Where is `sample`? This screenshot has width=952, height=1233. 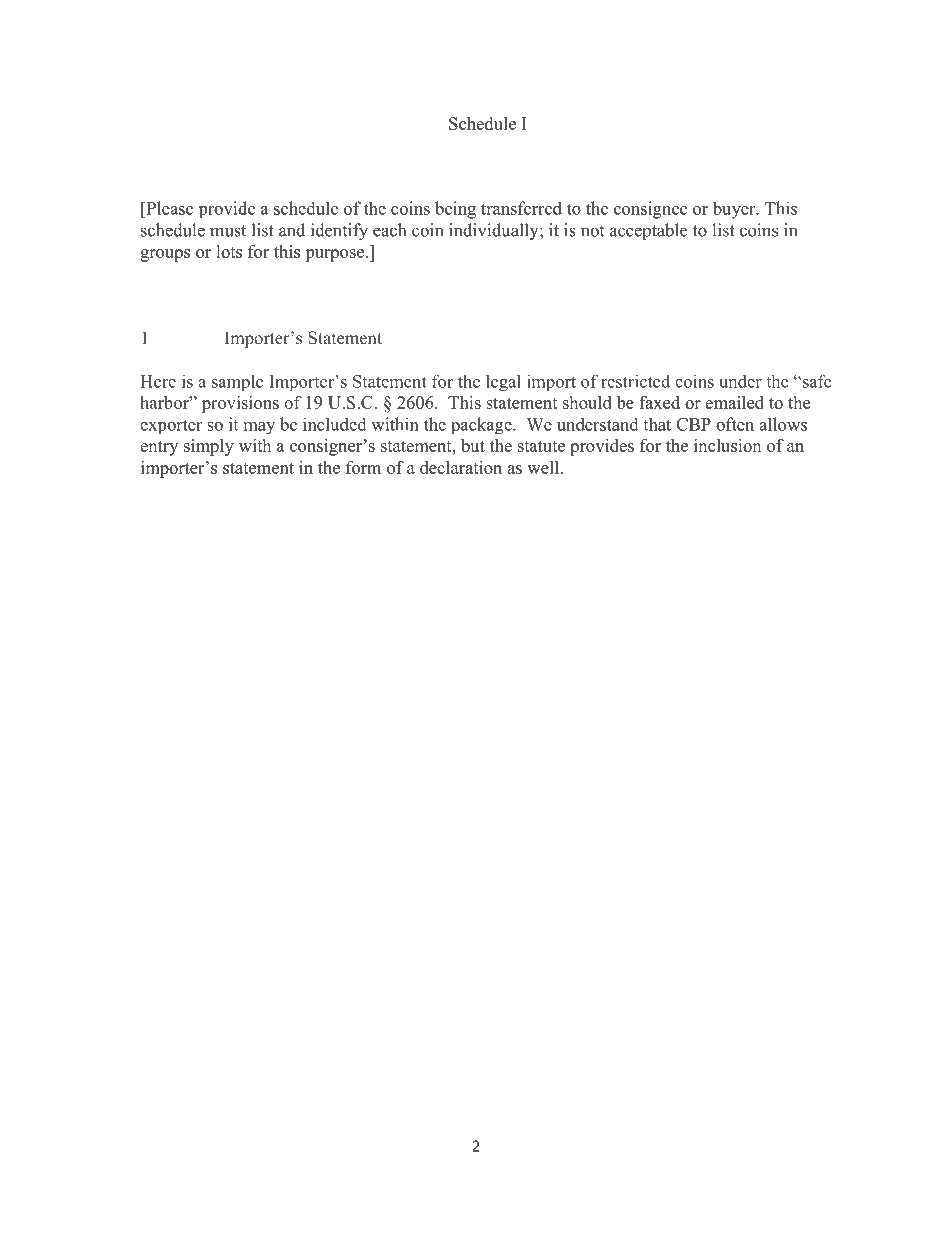
sample is located at coordinates (237, 382).
